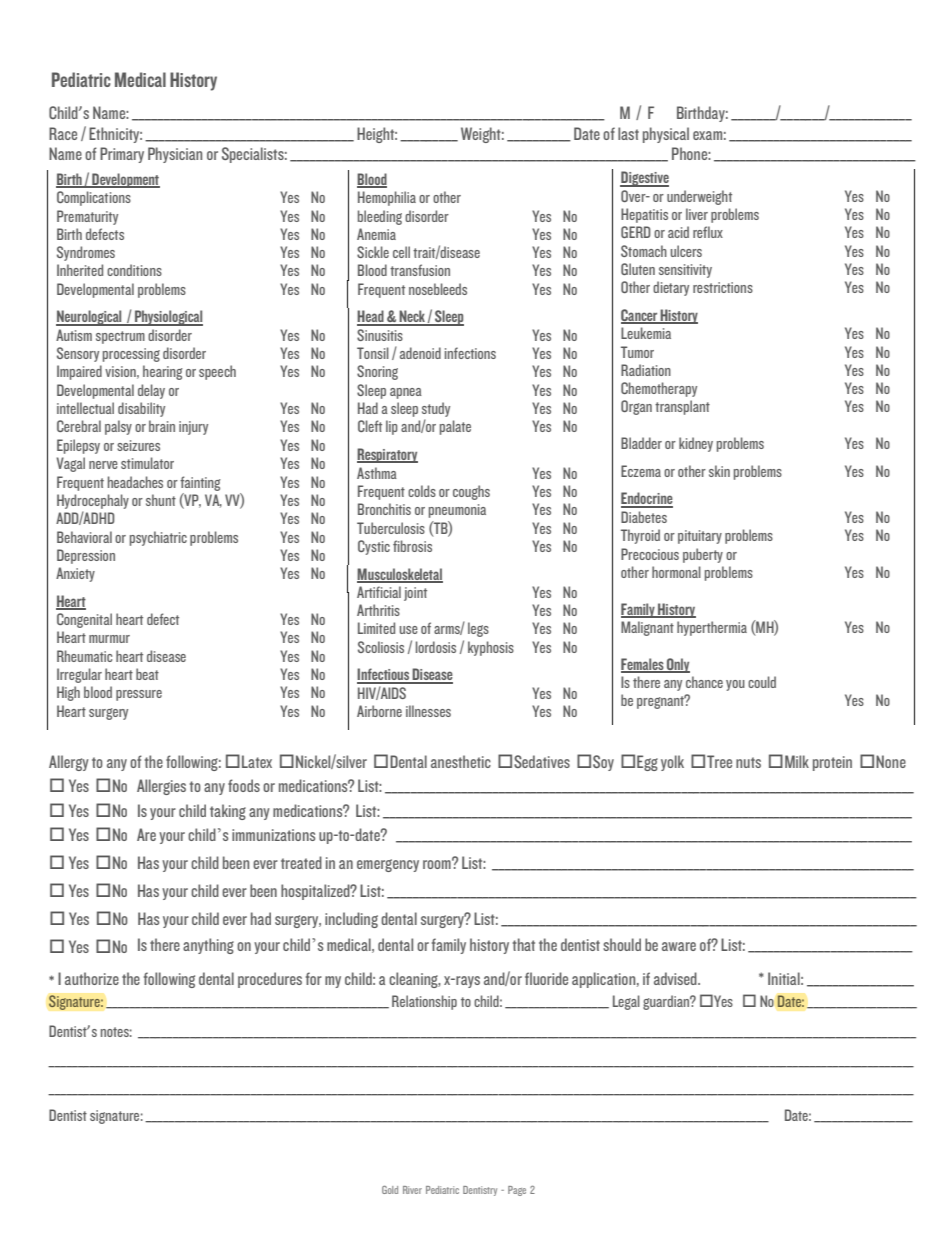  Describe the element at coordinates (412, 1190) in the screenshot. I see `River` at that location.
